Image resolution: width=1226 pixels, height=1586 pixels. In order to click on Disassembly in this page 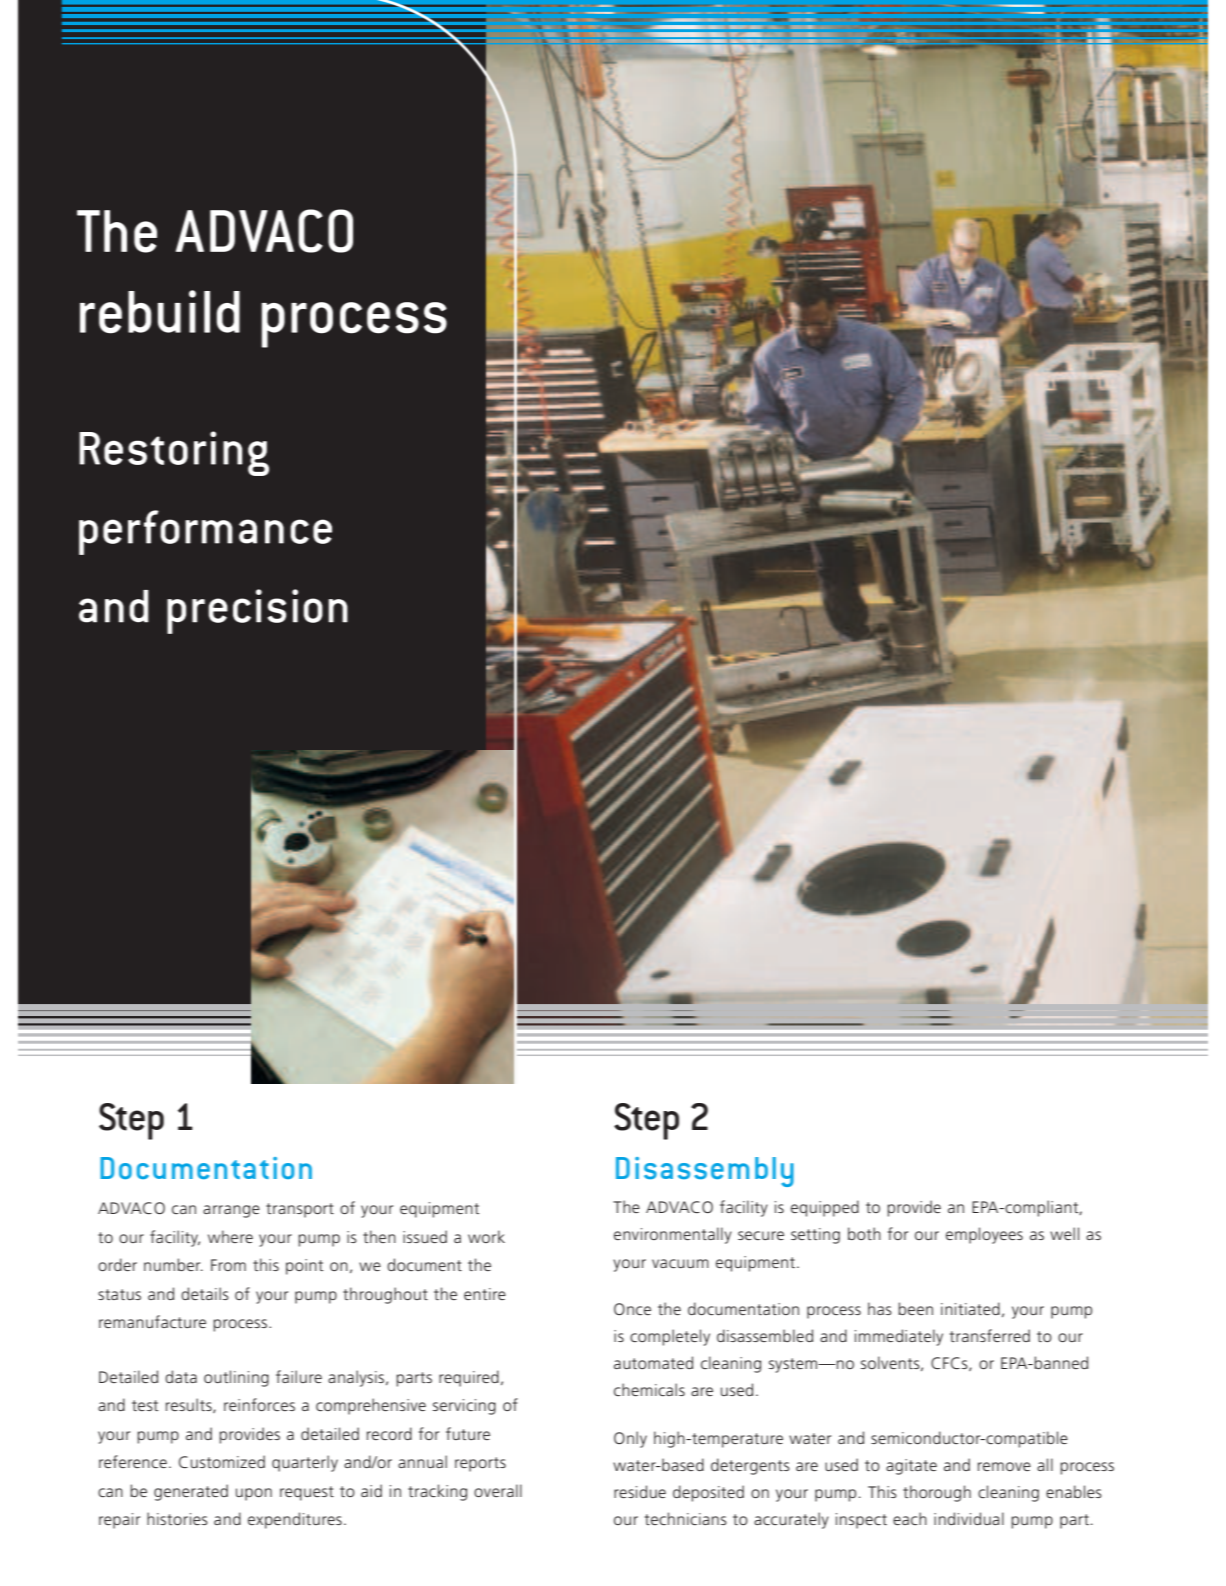, I will do `click(705, 1172)`.
